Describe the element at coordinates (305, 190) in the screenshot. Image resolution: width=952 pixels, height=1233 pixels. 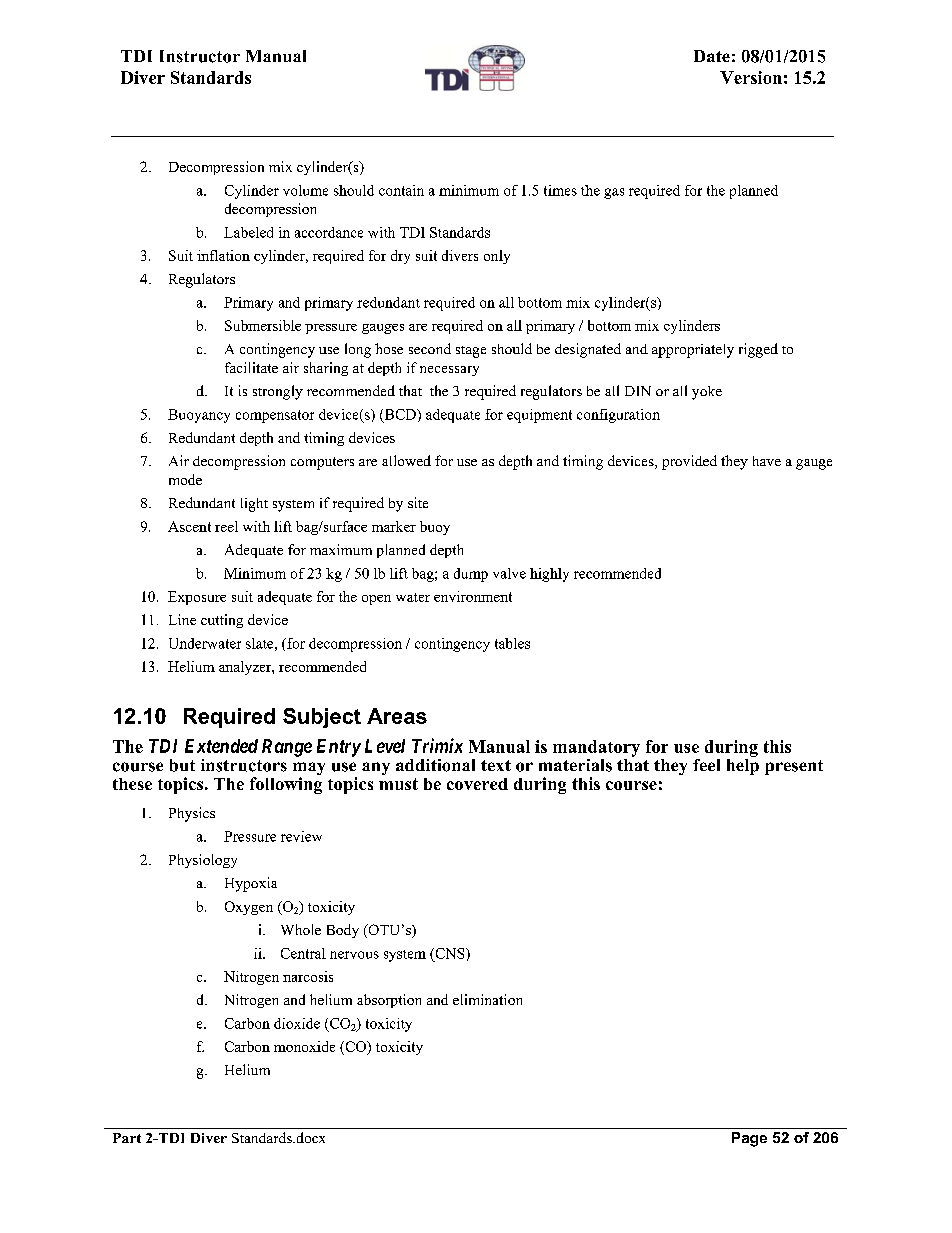
I see `volume` at that location.
